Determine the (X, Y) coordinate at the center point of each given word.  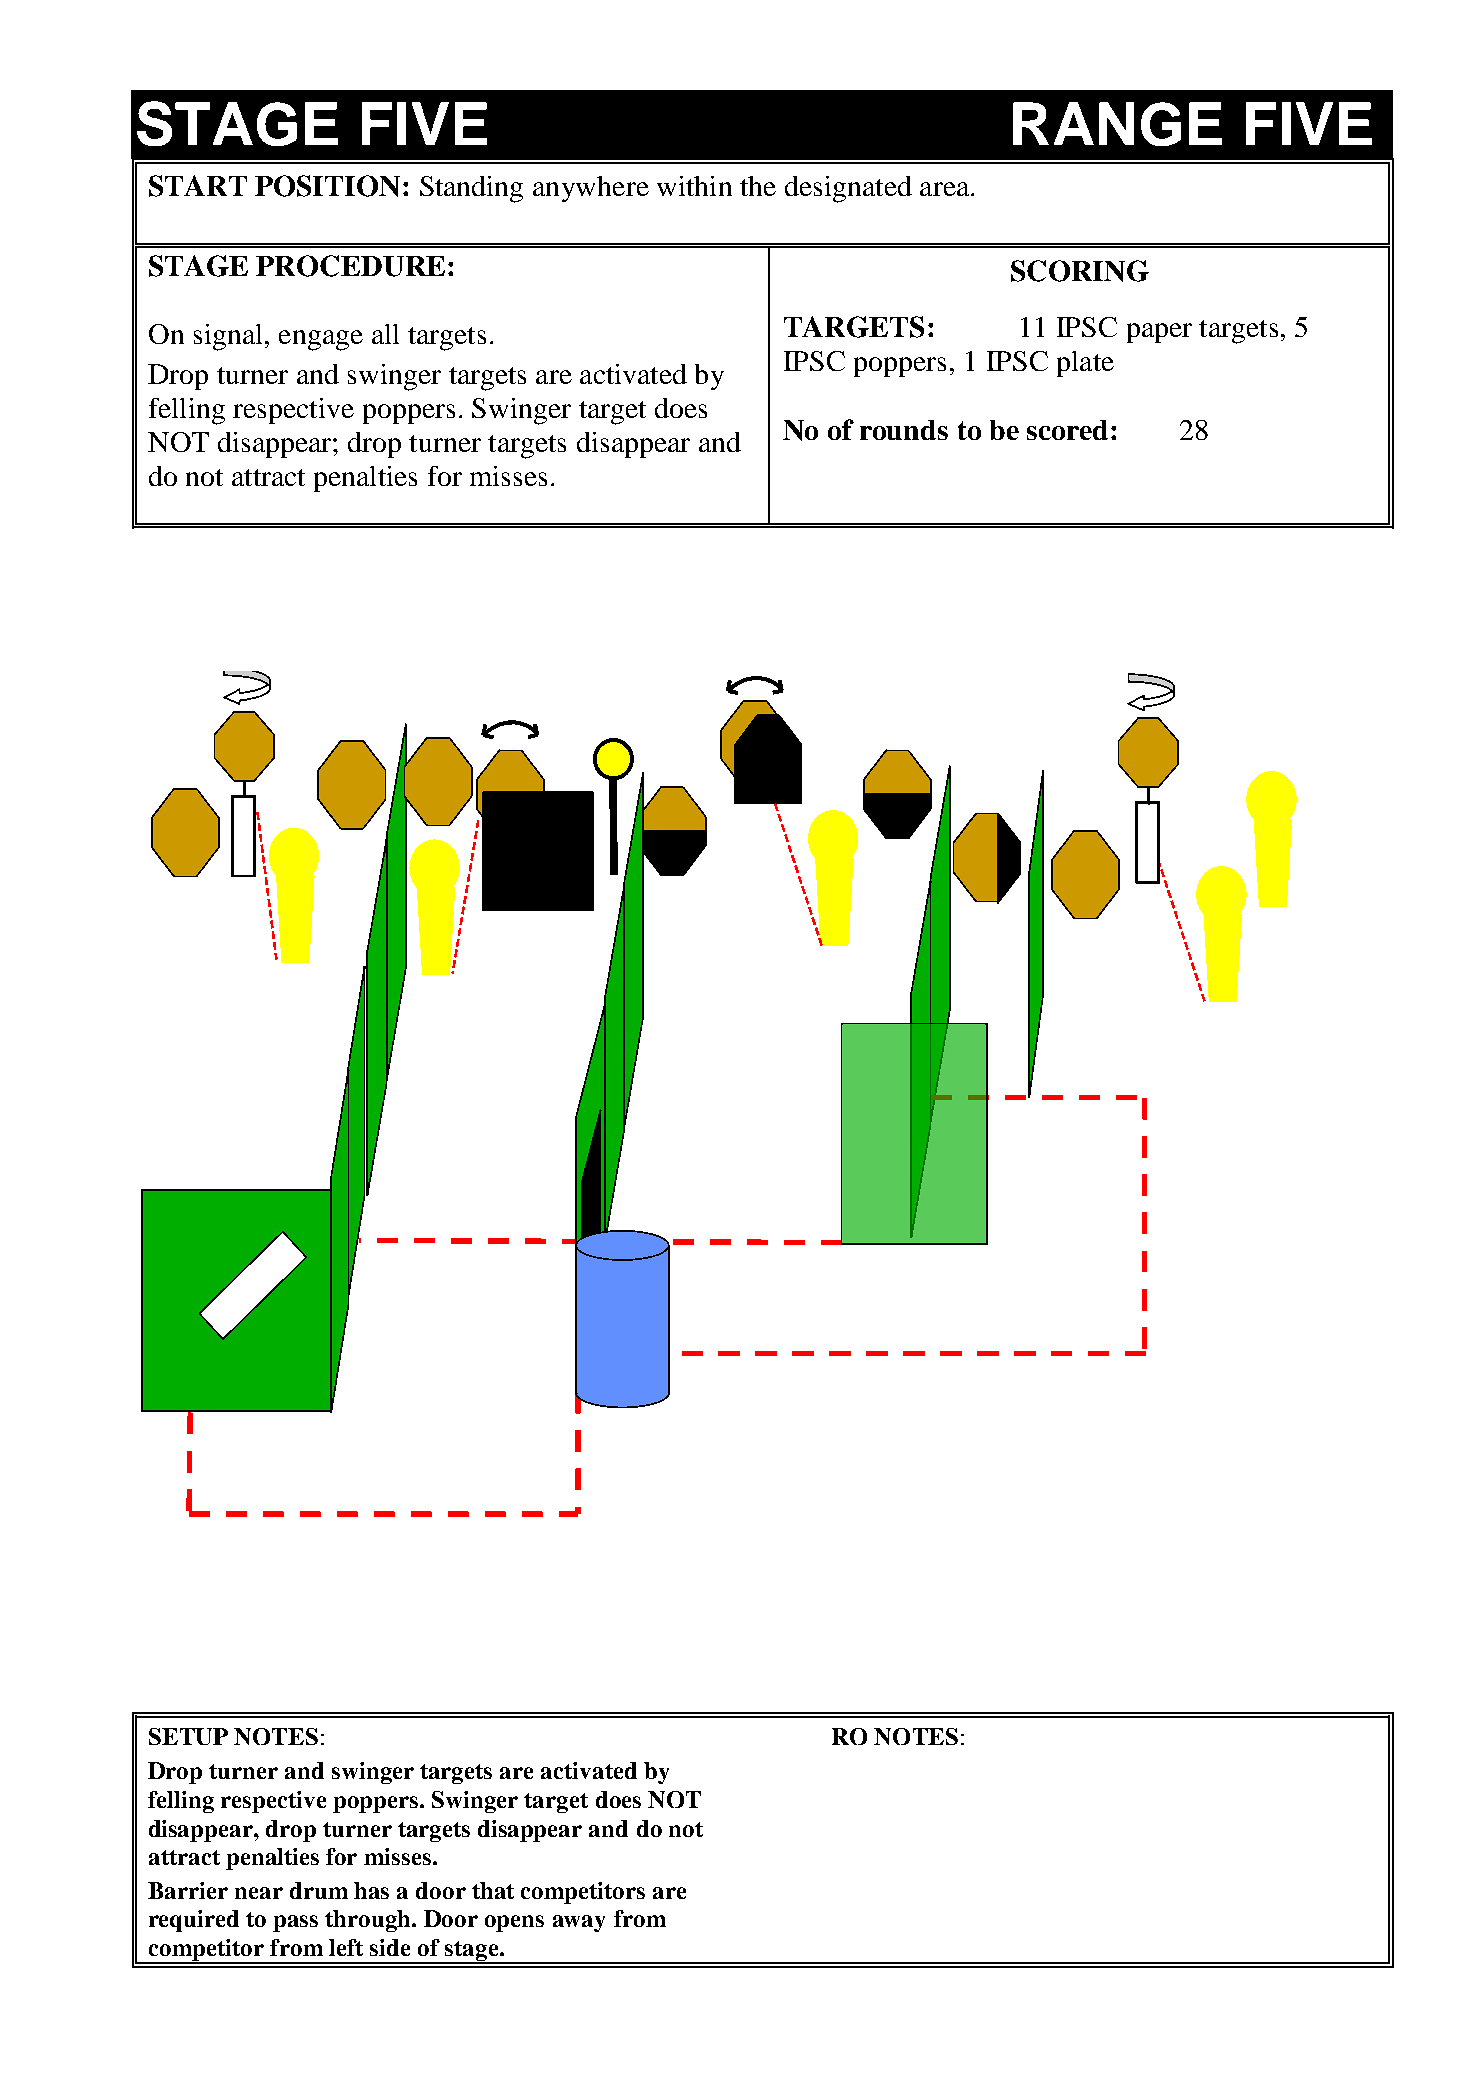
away (579, 1923)
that (493, 1890)
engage (321, 340)
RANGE (1117, 124)
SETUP (188, 1736)
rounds (904, 430)
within (694, 186)
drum (319, 1890)
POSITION (327, 186)
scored (1067, 430)
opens (514, 1923)
